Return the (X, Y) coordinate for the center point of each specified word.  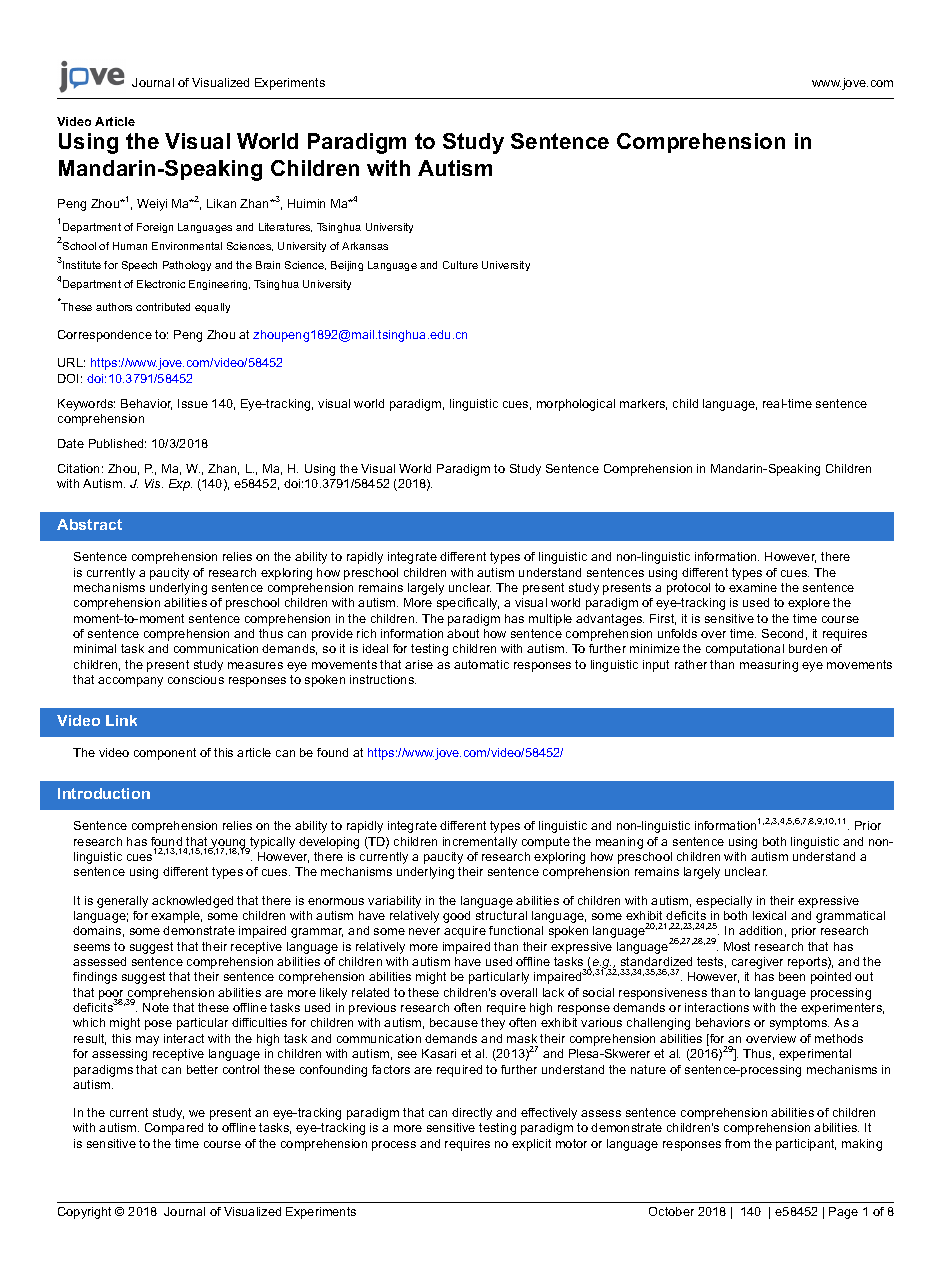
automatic (481, 664)
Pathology (187, 266)
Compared (174, 1129)
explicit (531, 1145)
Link (121, 720)
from (737, 1143)
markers (643, 404)
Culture (460, 265)
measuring (769, 666)
